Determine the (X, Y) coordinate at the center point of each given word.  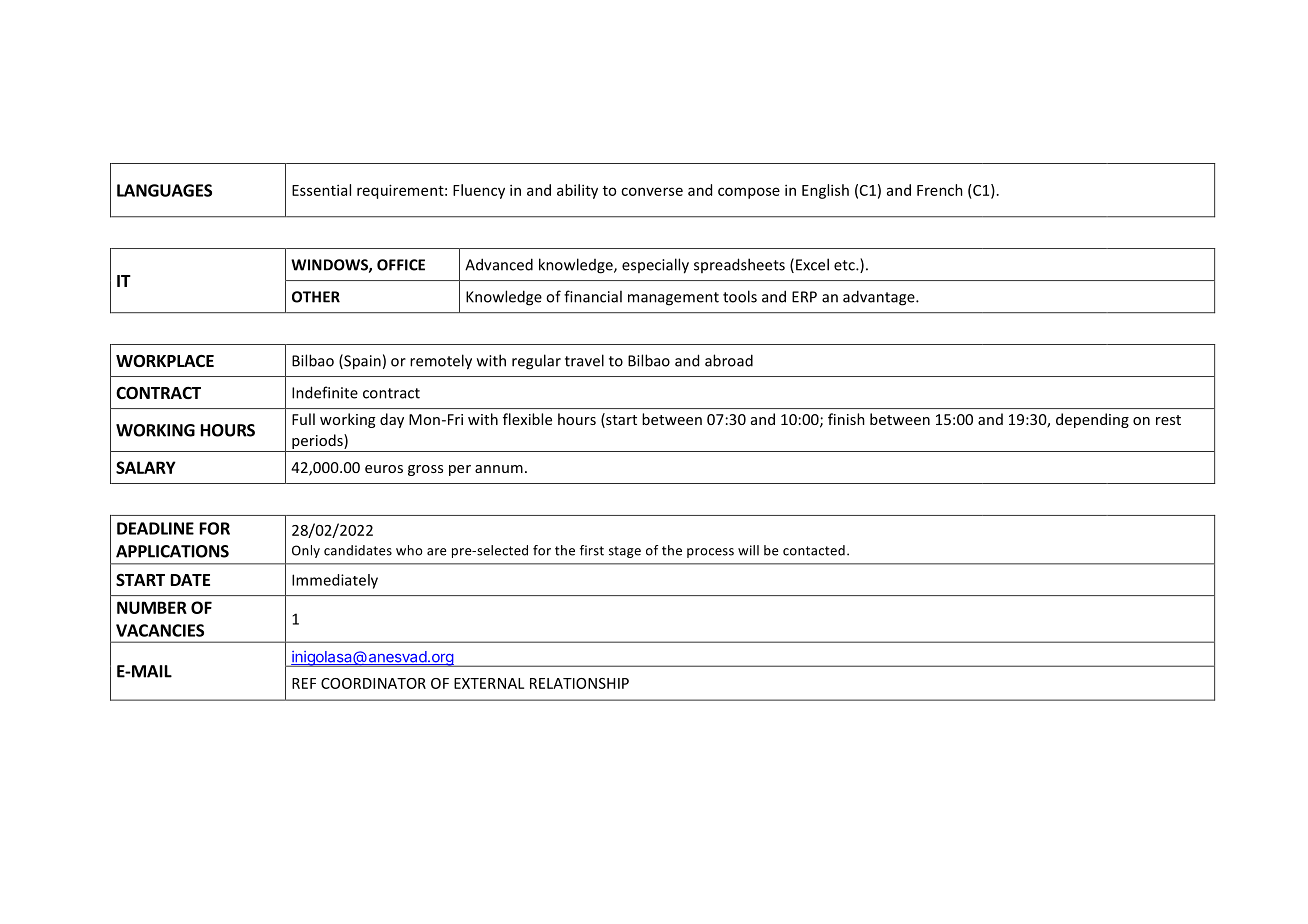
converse (652, 191)
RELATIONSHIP (579, 683)
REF (304, 683)
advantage (880, 298)
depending (1092, 420)
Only (306, 551)
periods (318, 441)
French (940, 190)
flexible (527, 419)
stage (625, 552)
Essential (321, 190)
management (673, 299)
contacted (814, 550)
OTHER (316, 297)
